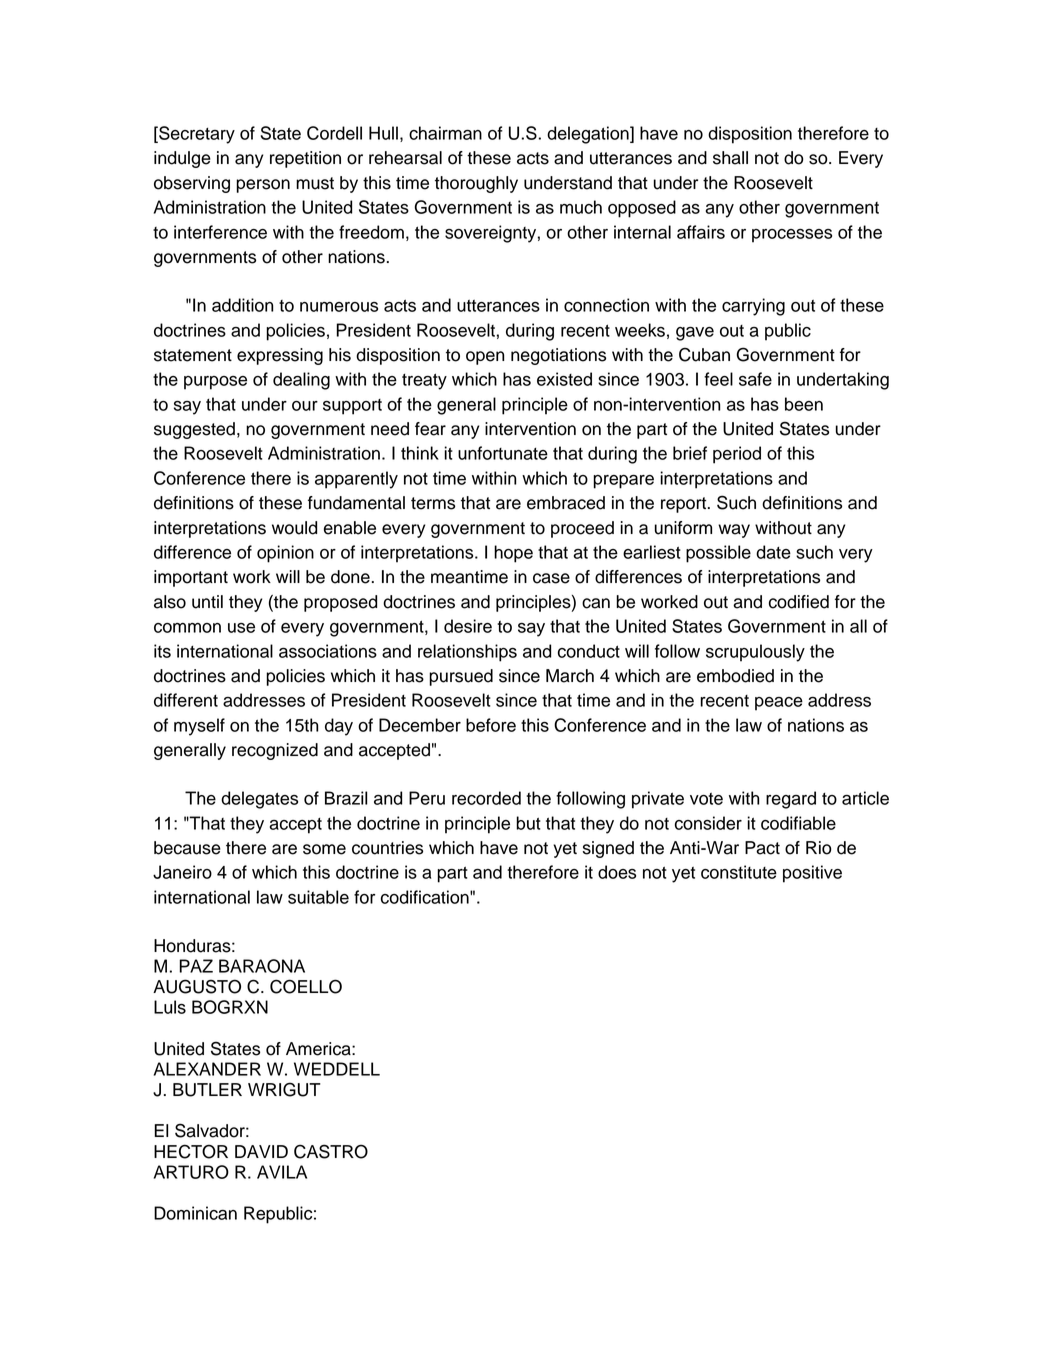 The image size is (1043, 1350). Describe the element at coordinates (285, 554) in the page. I see `opinion` at that location.
